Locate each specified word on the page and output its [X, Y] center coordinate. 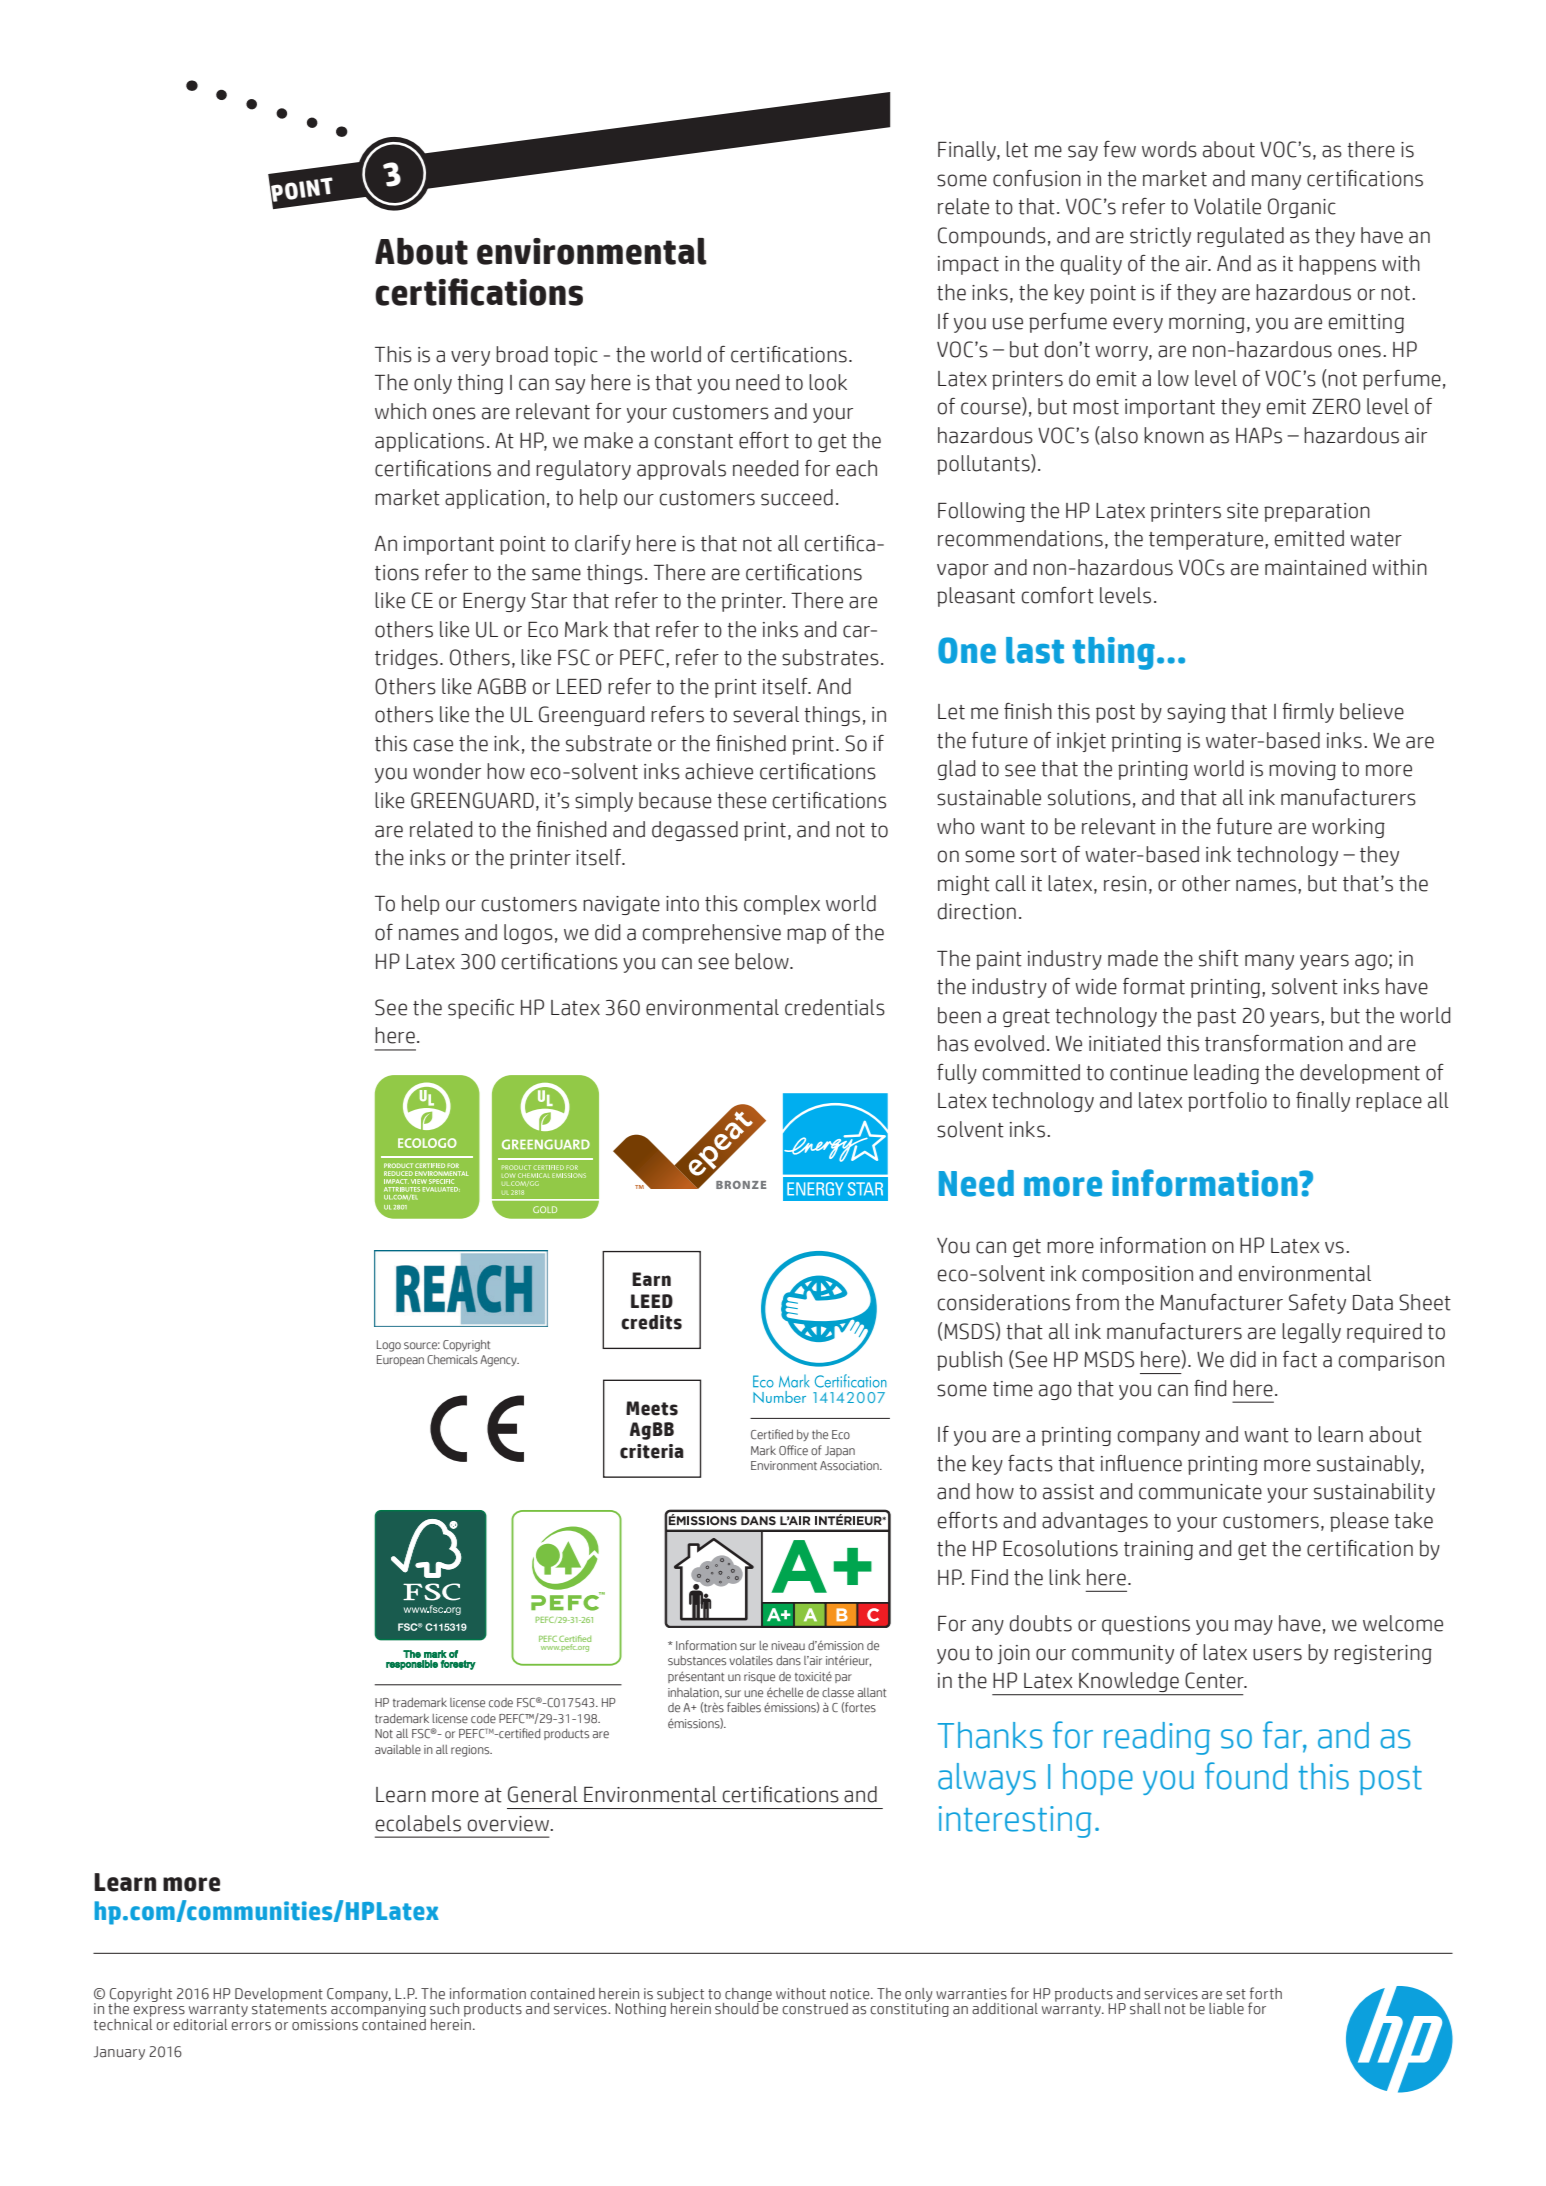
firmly [1308, 713]
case [433, 745]
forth [1266, 1993]
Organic [1302, 208]
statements [289, 2009]
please [1359, 1522]
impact [968, 265]
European [400, 1360]
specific [481, 1009]
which [400, 411]
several [766, 714]
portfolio [1227, 1102]
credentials [835, 1007]
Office [793, 1450]
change [747, 1996]
